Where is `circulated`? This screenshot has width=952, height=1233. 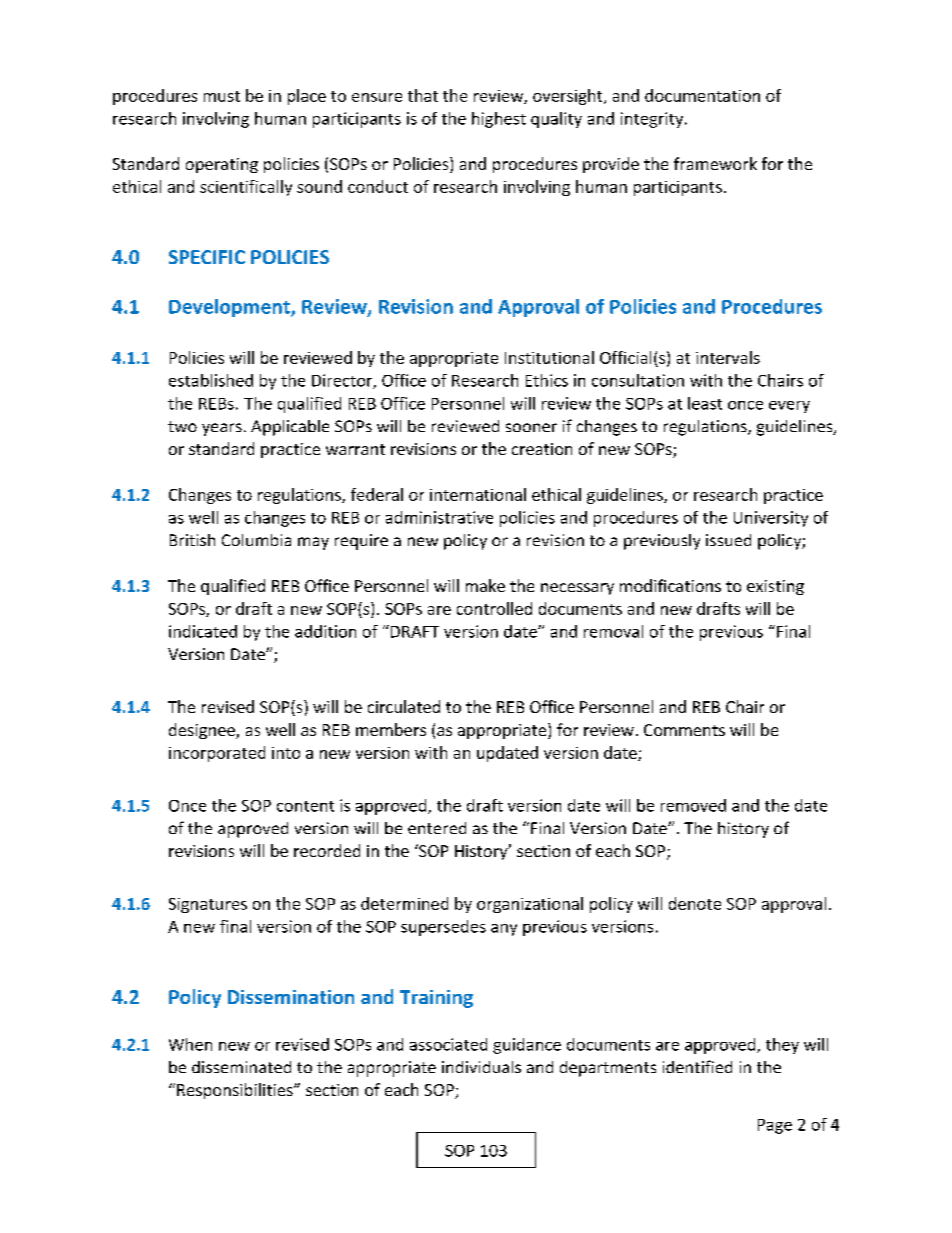
circulated is located at coordinates (404, 706).
